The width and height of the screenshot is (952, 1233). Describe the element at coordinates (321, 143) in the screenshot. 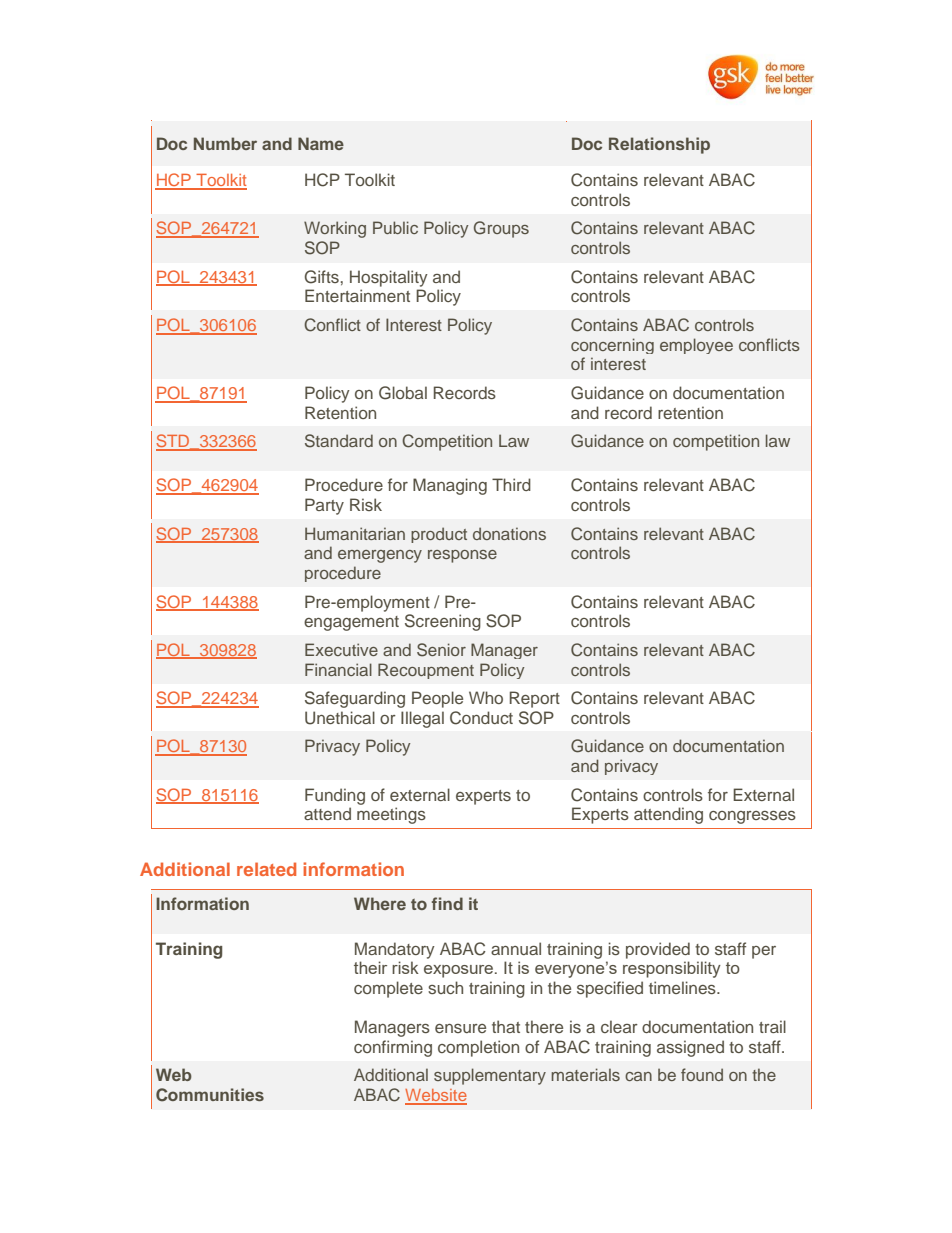

I see `Name` at that location.
